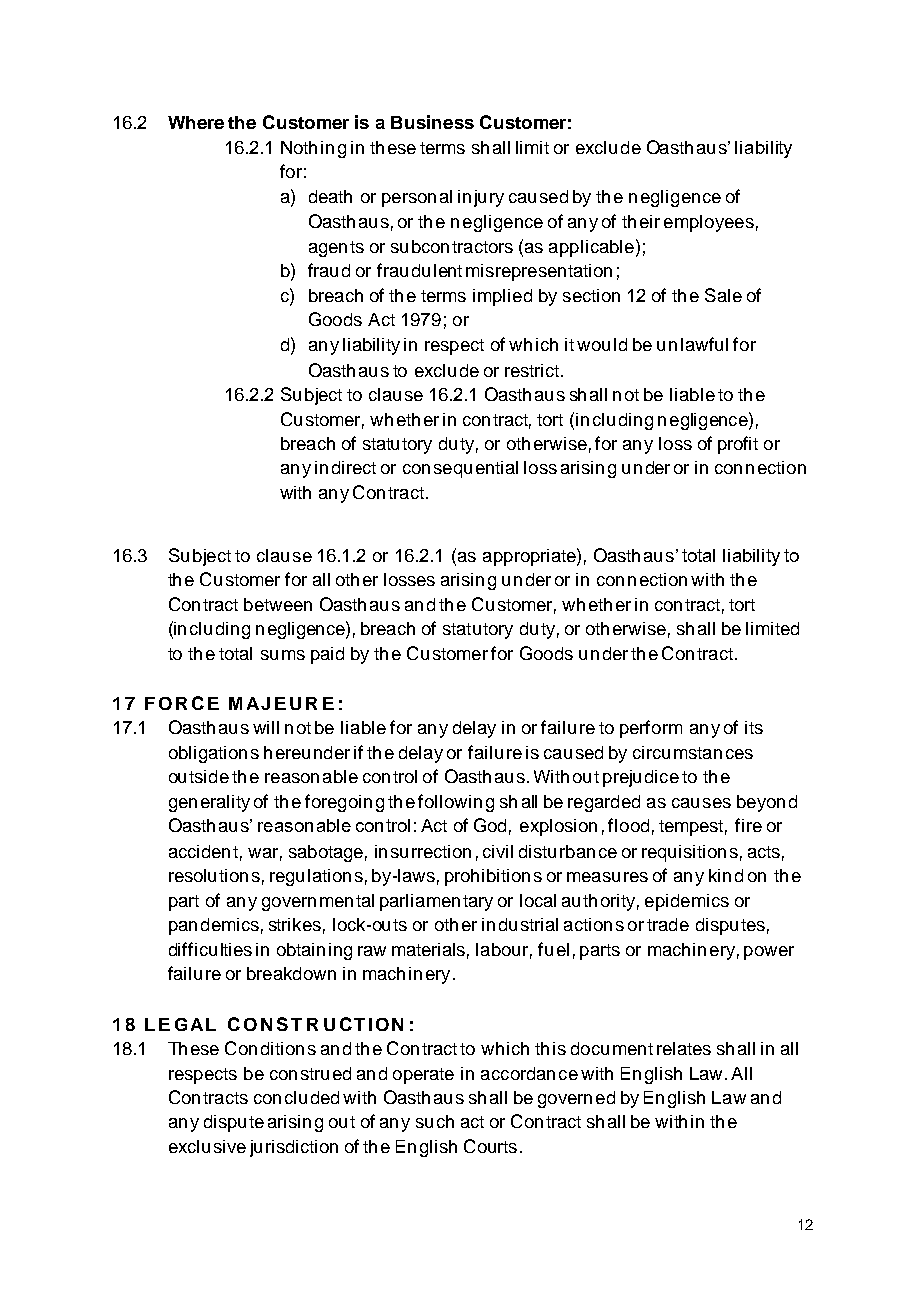  I want to click on relates, so click(684, 1048).
